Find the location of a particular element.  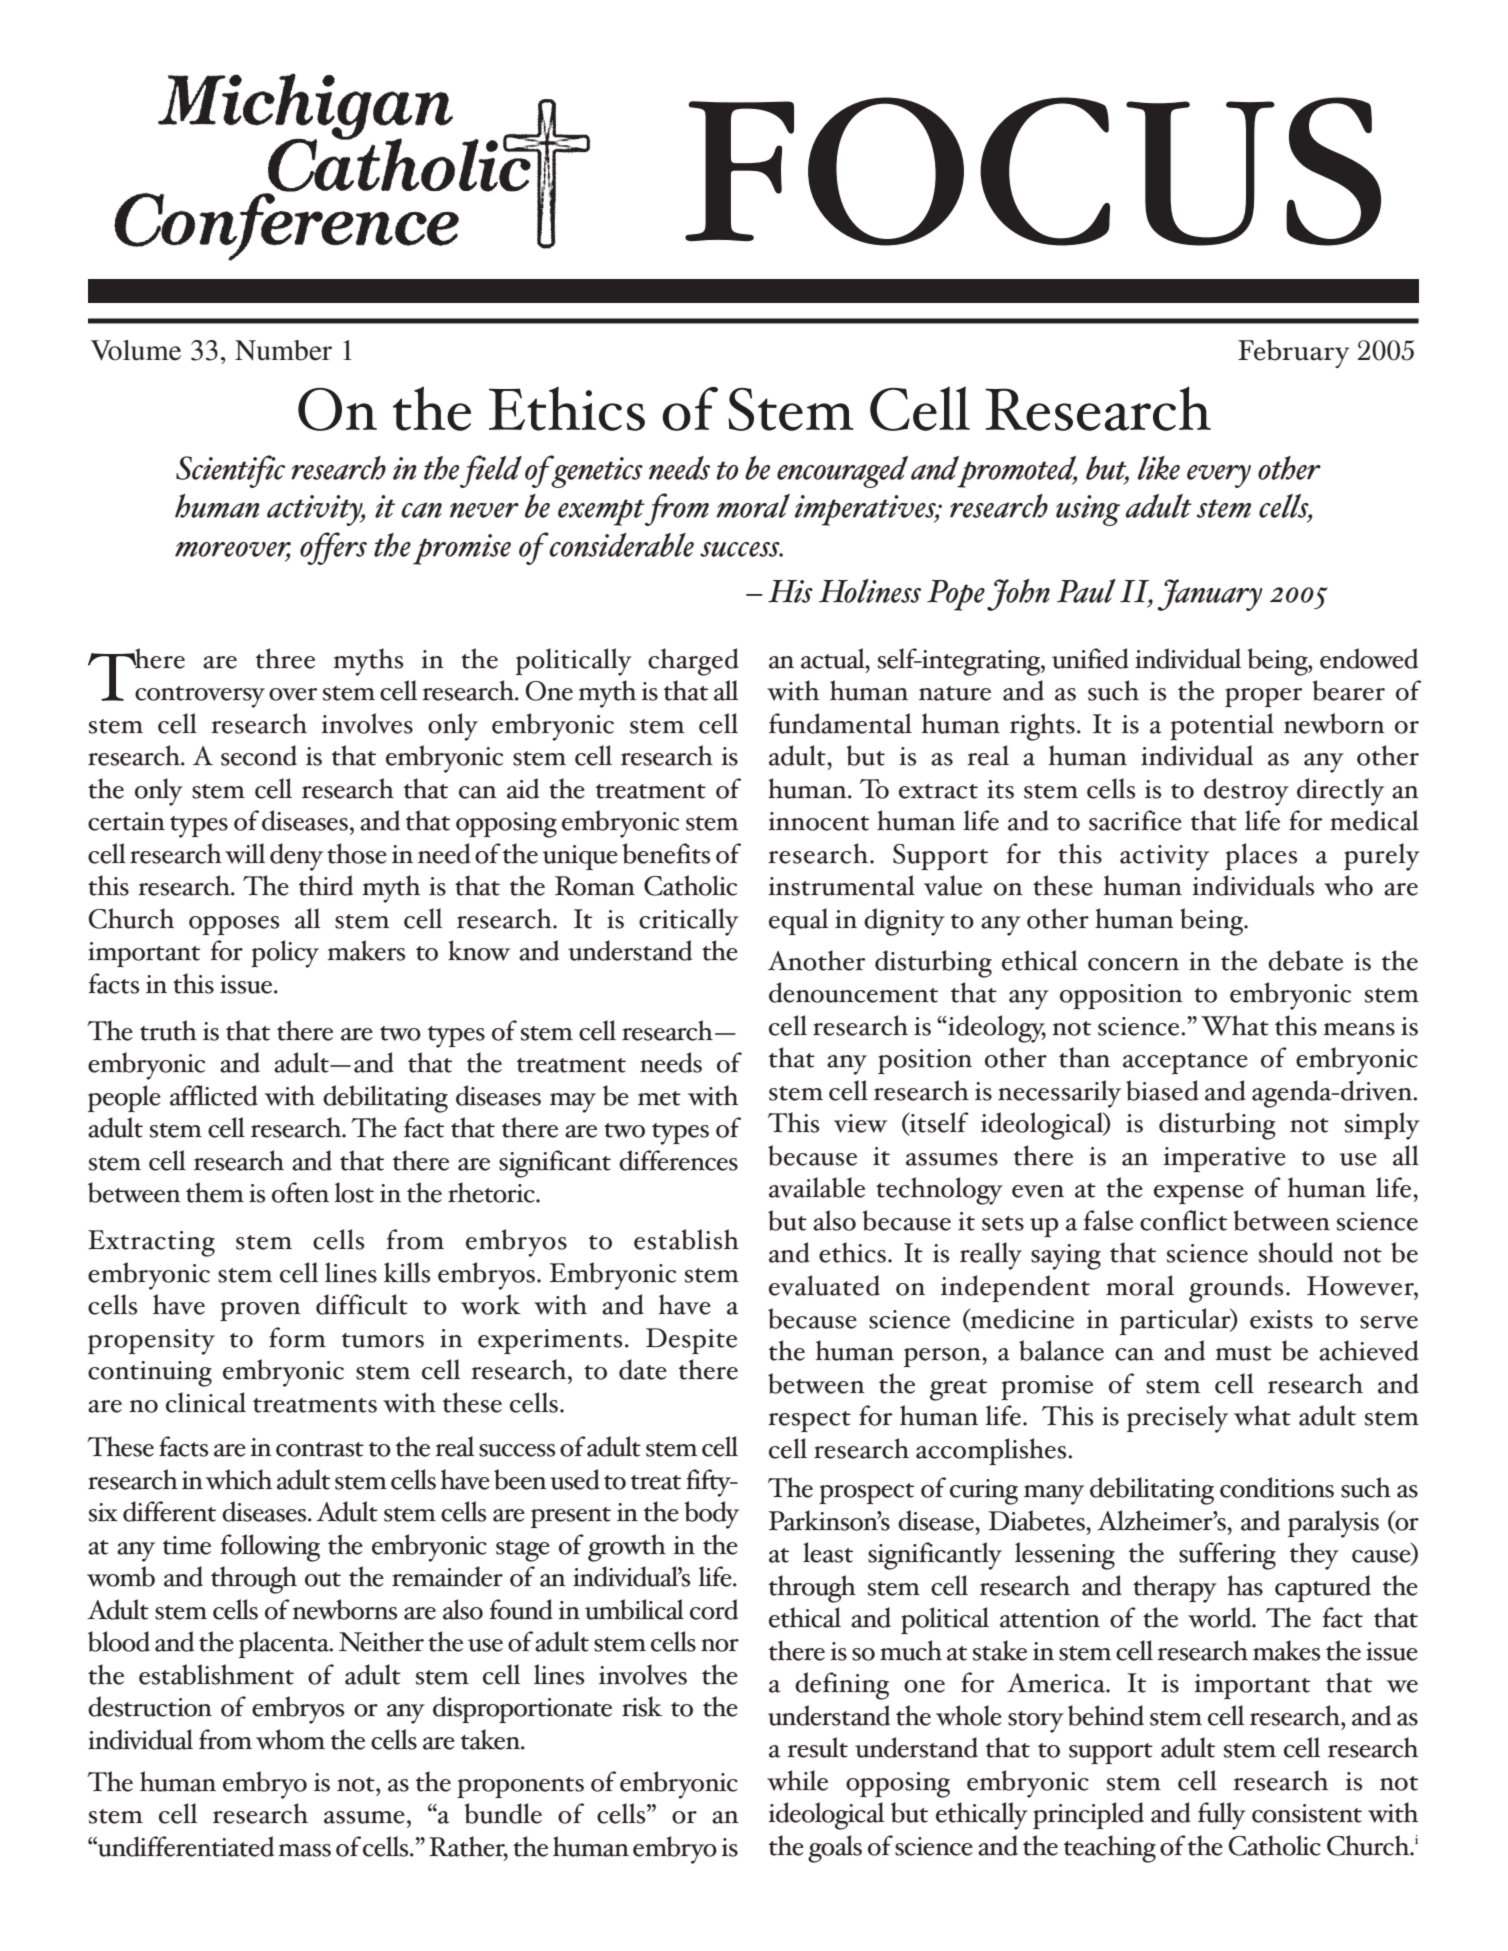

February is located at coordinates (1293, 353).
